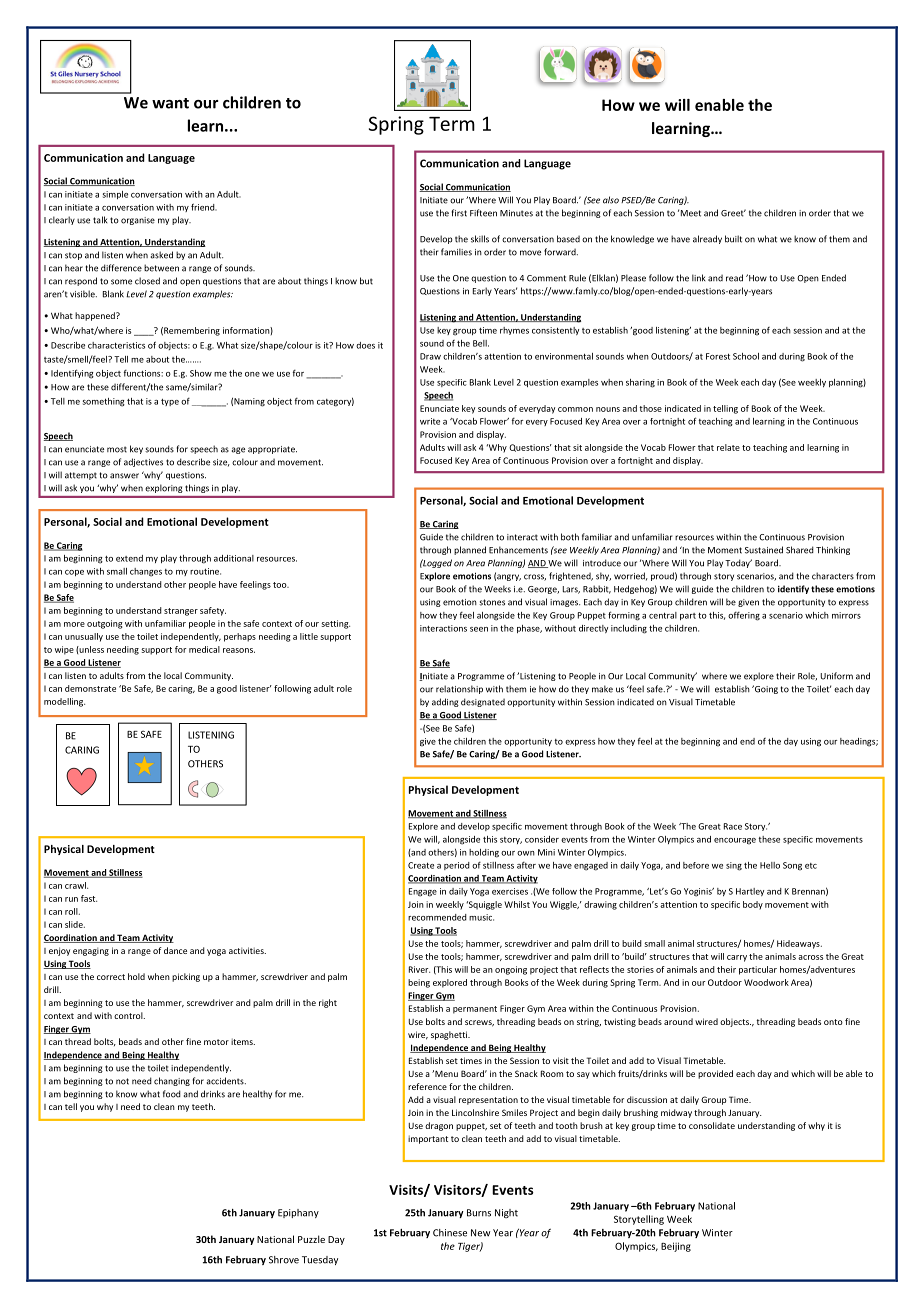  Describe the element at coordinates (90, 688) in the screenshot. I see `demonstrate` at that location.
